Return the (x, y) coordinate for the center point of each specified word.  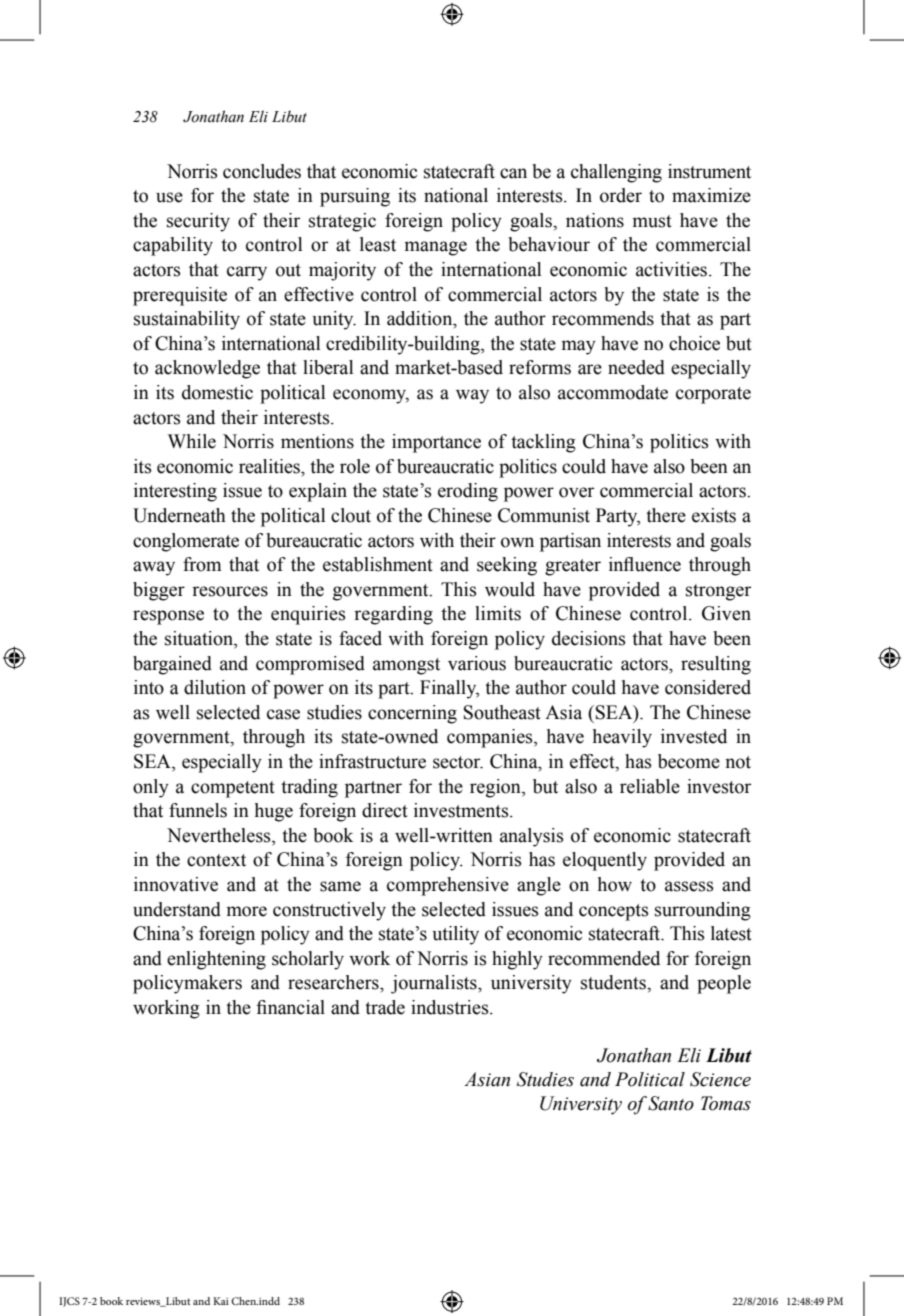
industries (451, 1007)
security (198, 222)
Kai (221, 1301)
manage (436, 248)
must (652, 221)
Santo (671, 1103)
